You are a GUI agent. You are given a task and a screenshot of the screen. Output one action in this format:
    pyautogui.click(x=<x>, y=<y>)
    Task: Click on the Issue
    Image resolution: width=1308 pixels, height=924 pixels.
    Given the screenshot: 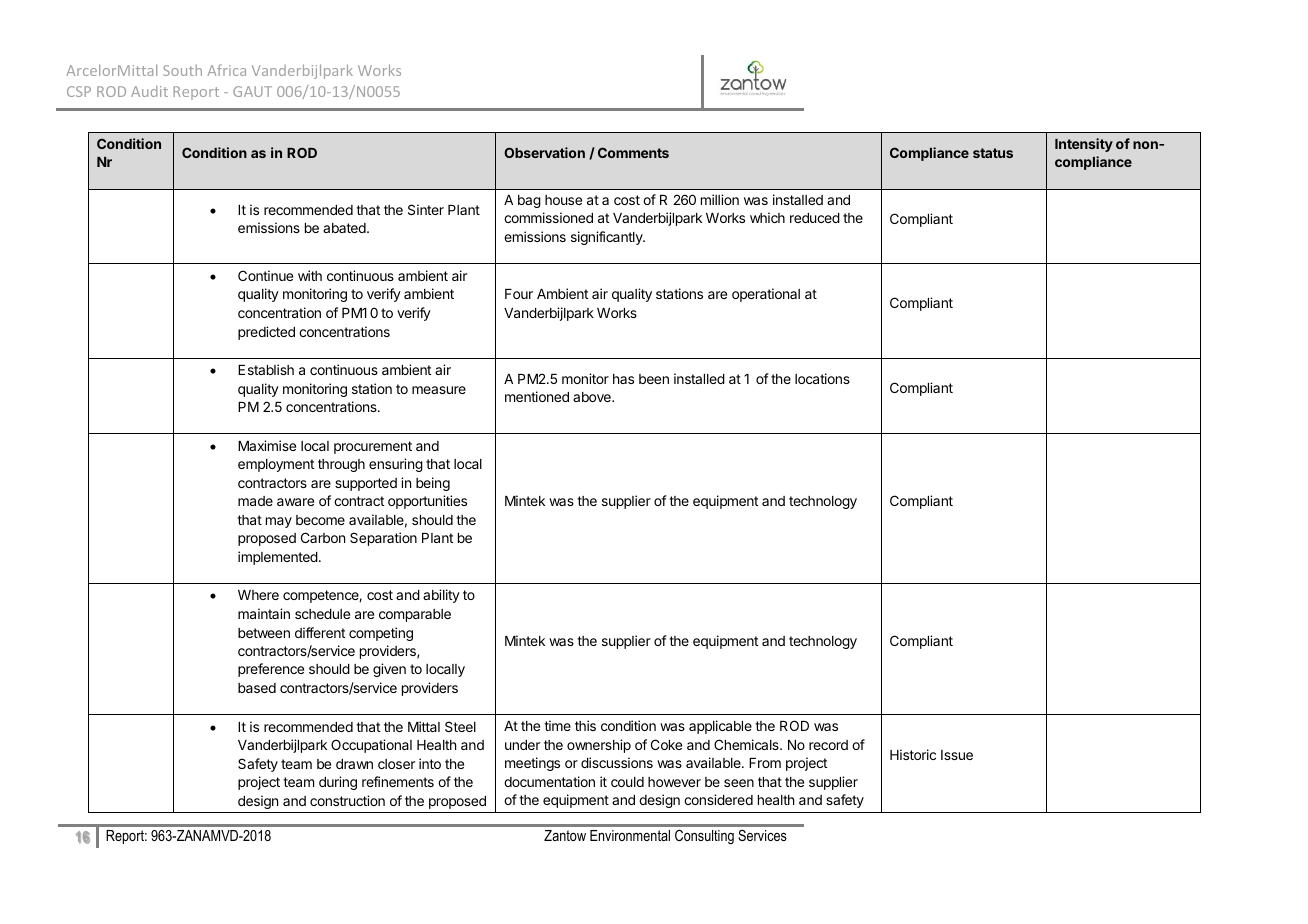 What is the action you would take?
    pyautogui.click(x=957, y=755)
